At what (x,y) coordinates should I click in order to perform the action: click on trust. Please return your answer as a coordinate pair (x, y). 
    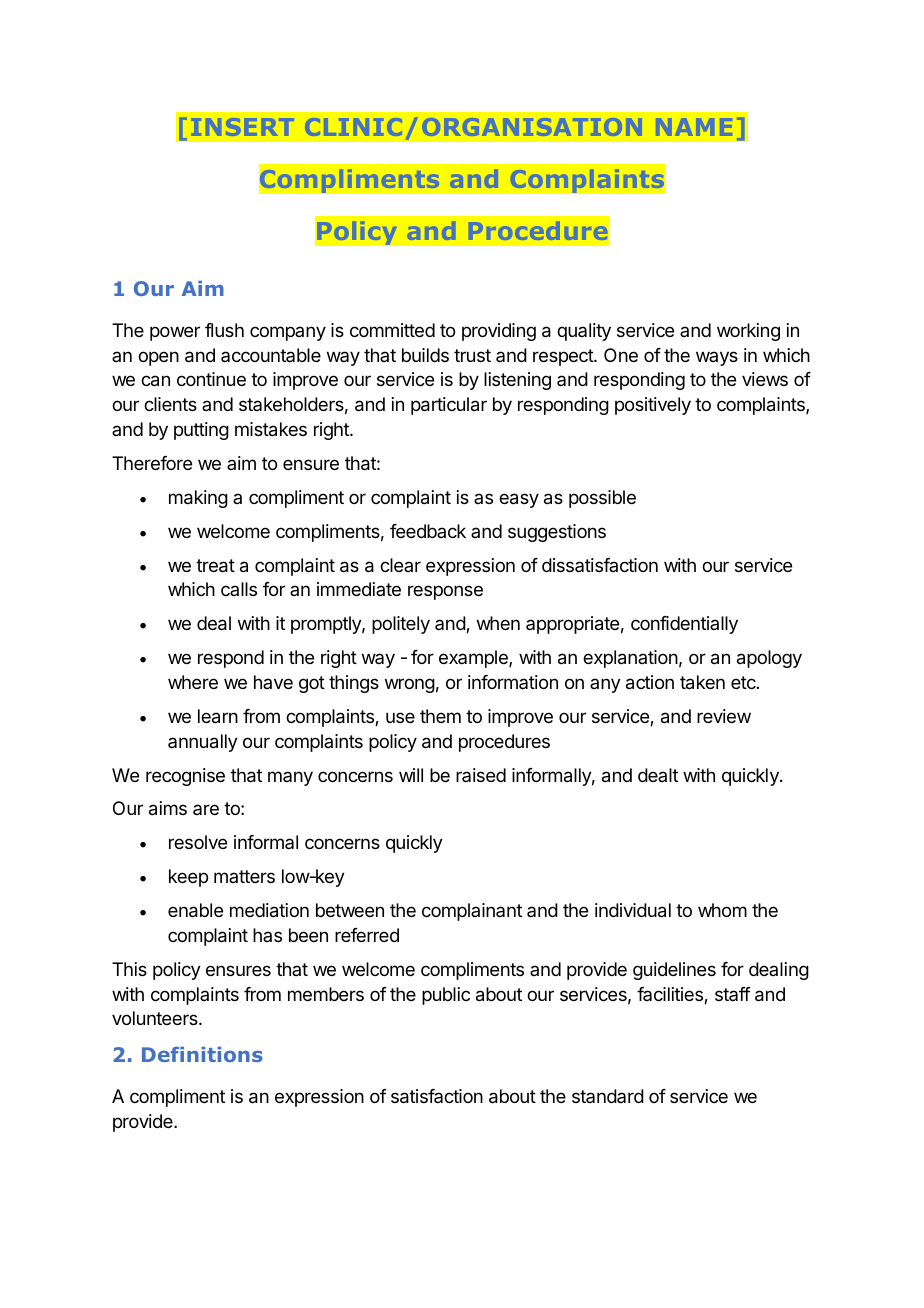
    Looking at the image, I should click on (472, 355).
